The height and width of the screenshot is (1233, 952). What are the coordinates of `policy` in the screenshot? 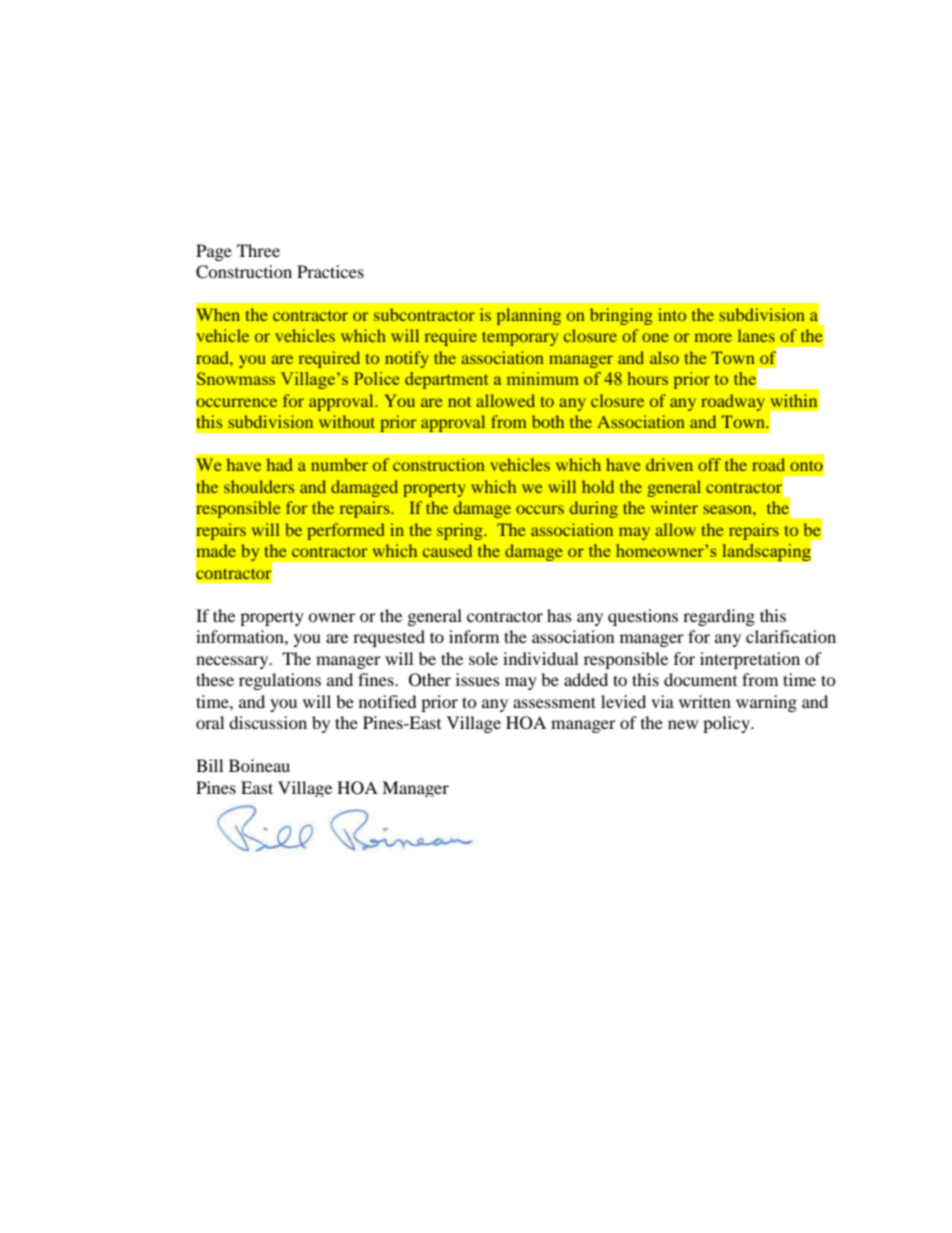 It's located at (728, 724).
